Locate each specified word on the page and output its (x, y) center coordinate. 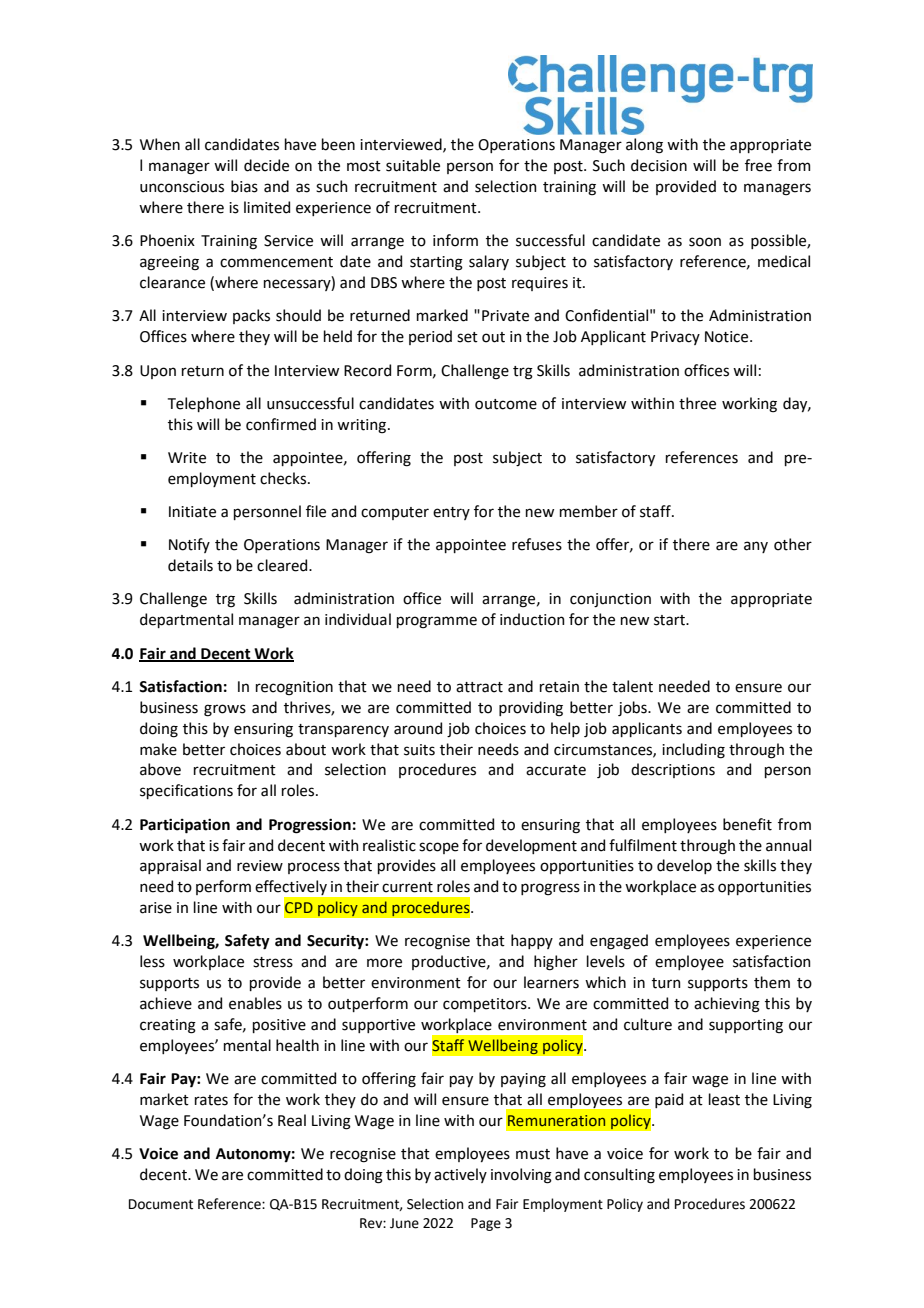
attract (479, 687)
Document (161, 1204)
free (758, 165)
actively (460, 1175)
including (693, 751)
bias (244, 186)
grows (225, 710)
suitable (413, 165)
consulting (619, 1176)
